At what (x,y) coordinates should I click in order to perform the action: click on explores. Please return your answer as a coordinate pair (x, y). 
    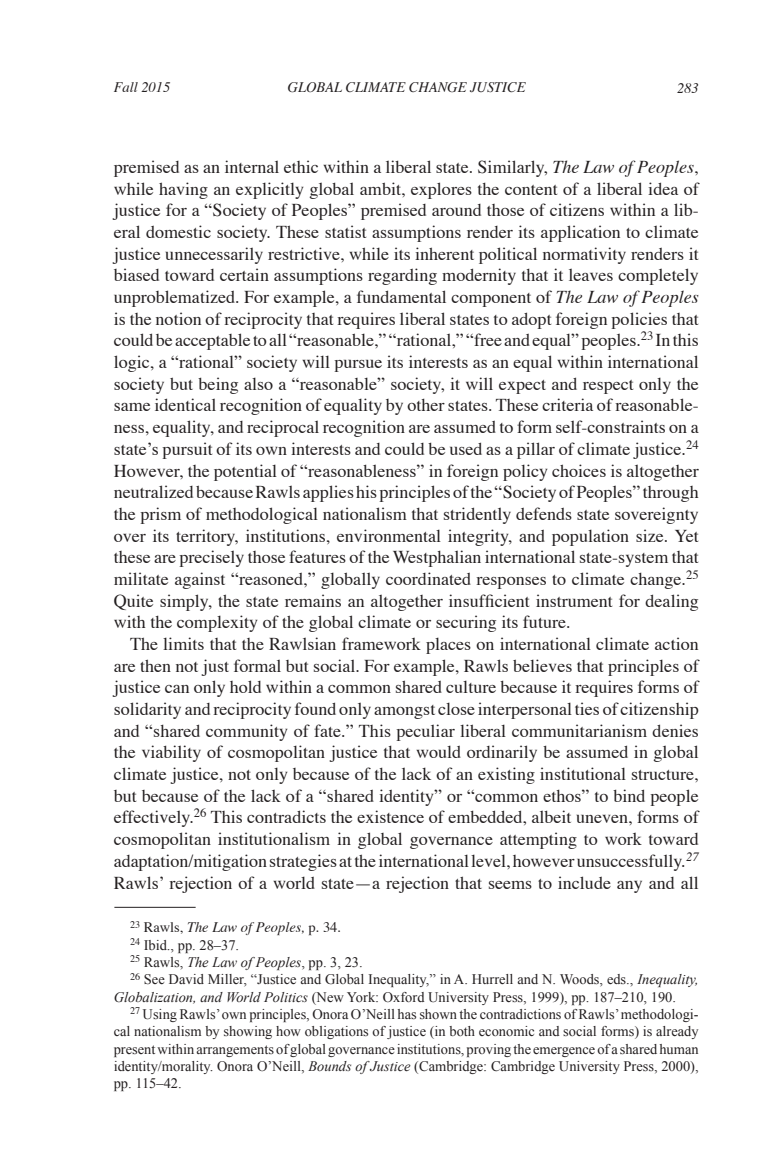
    Looking at the image, I should click on (441, 190).
